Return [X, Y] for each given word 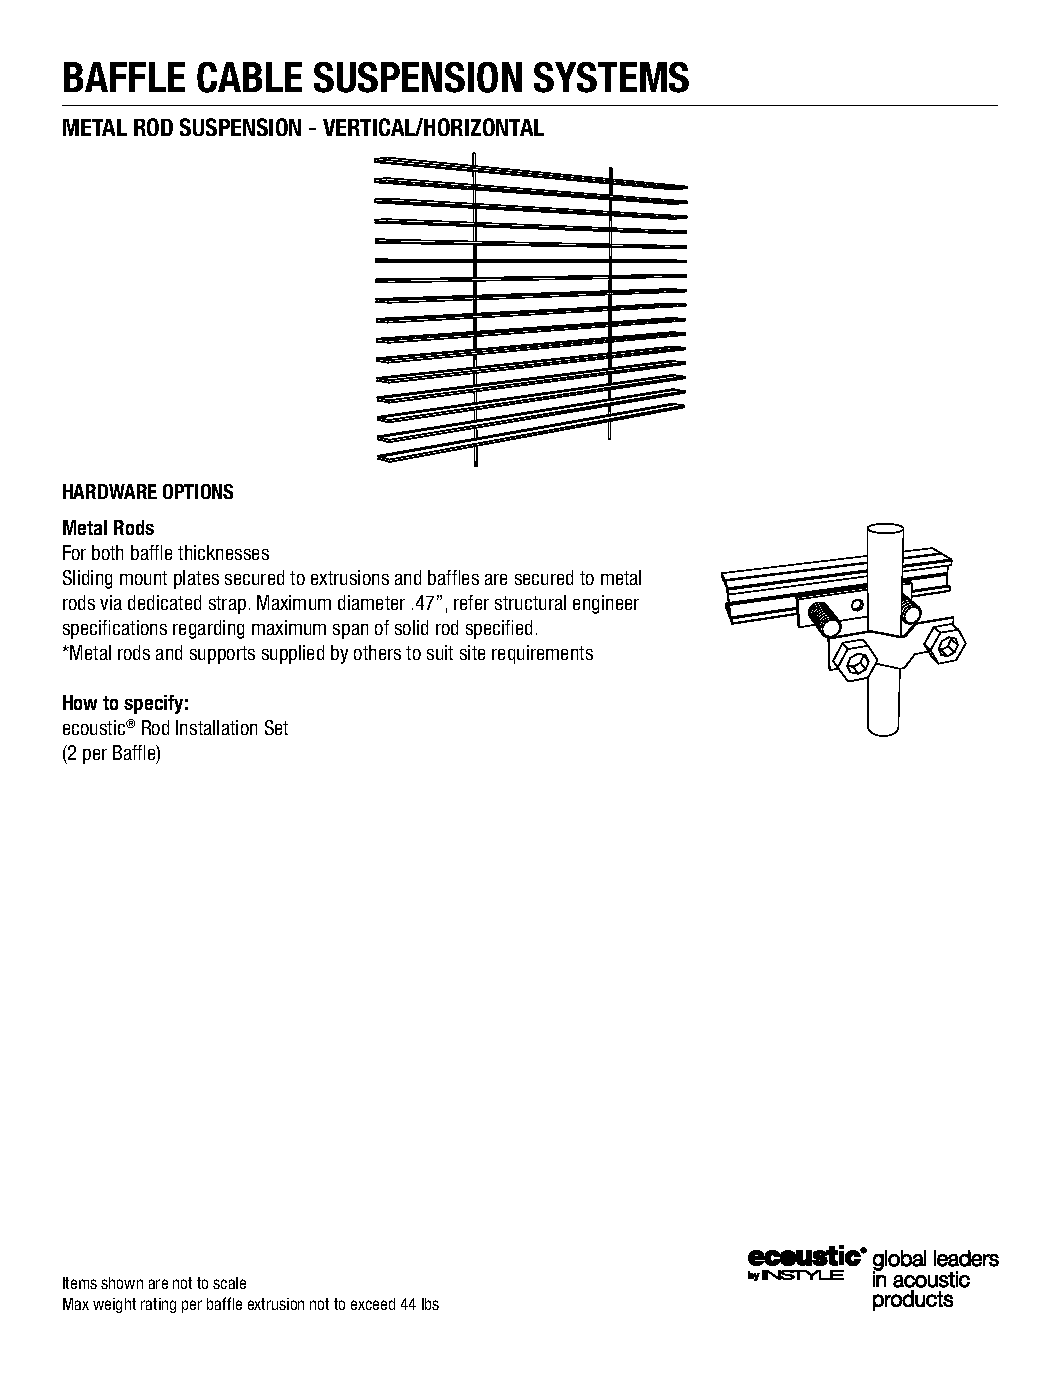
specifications [115, 629]
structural [530, 602]
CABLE [249, 77]
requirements [542, 654]
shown [122, 1283]
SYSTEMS [611, 77]
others [377, 652]
